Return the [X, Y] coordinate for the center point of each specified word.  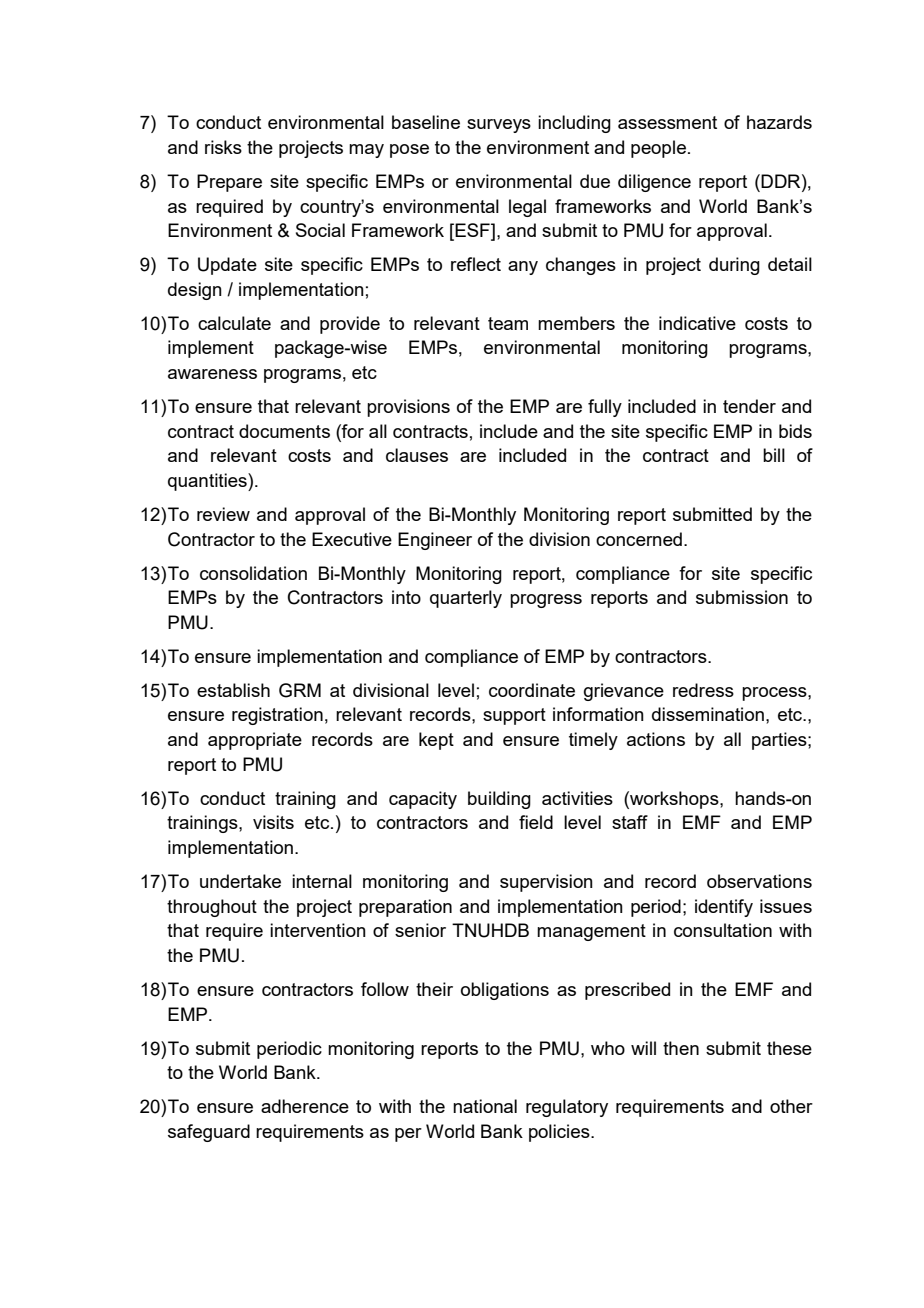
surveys [499, 126]
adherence [305, 1106]
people [658, 149]
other [791, 1106]
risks [223, 147]
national [485, 1106]
